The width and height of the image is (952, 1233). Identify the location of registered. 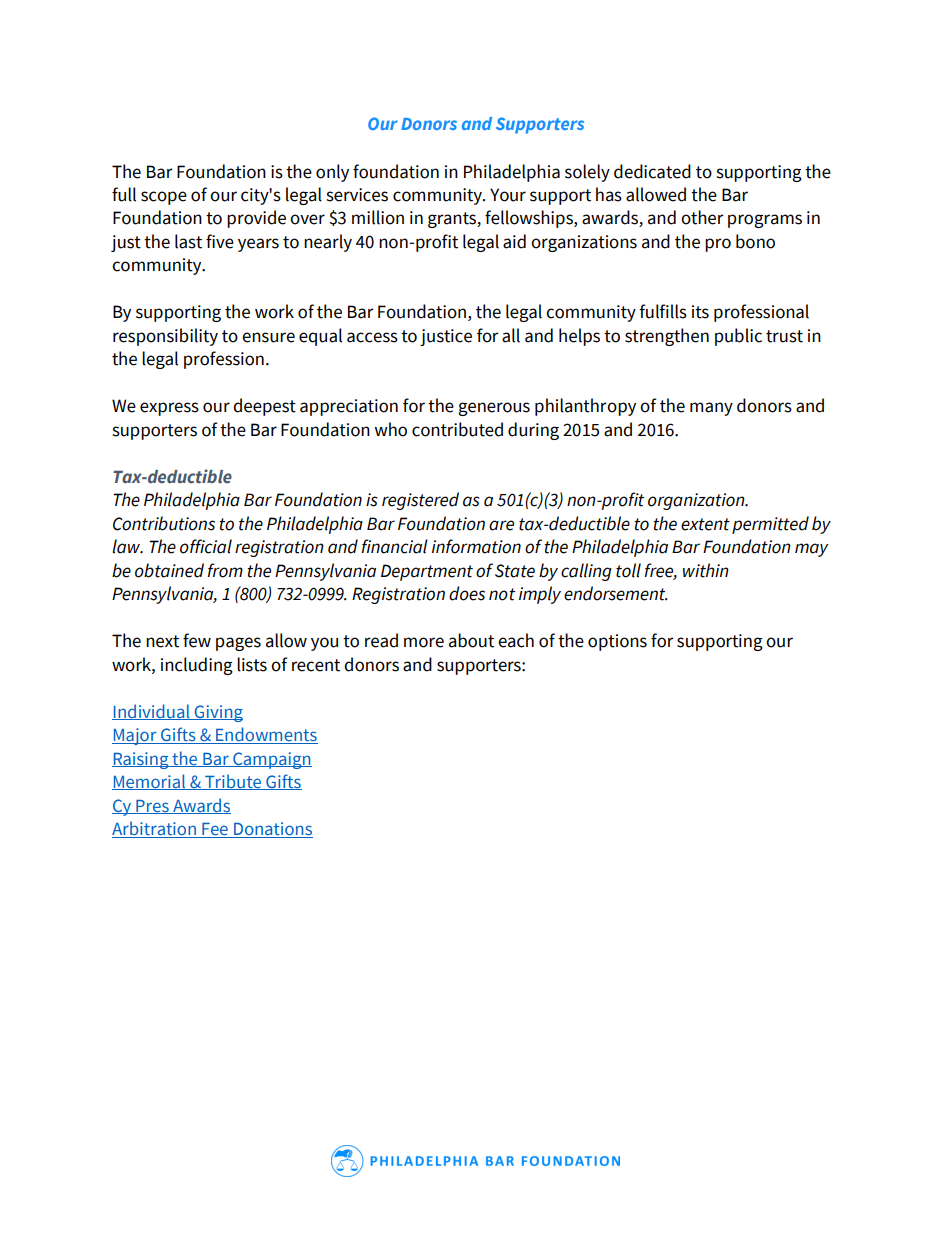
(420, 501).
